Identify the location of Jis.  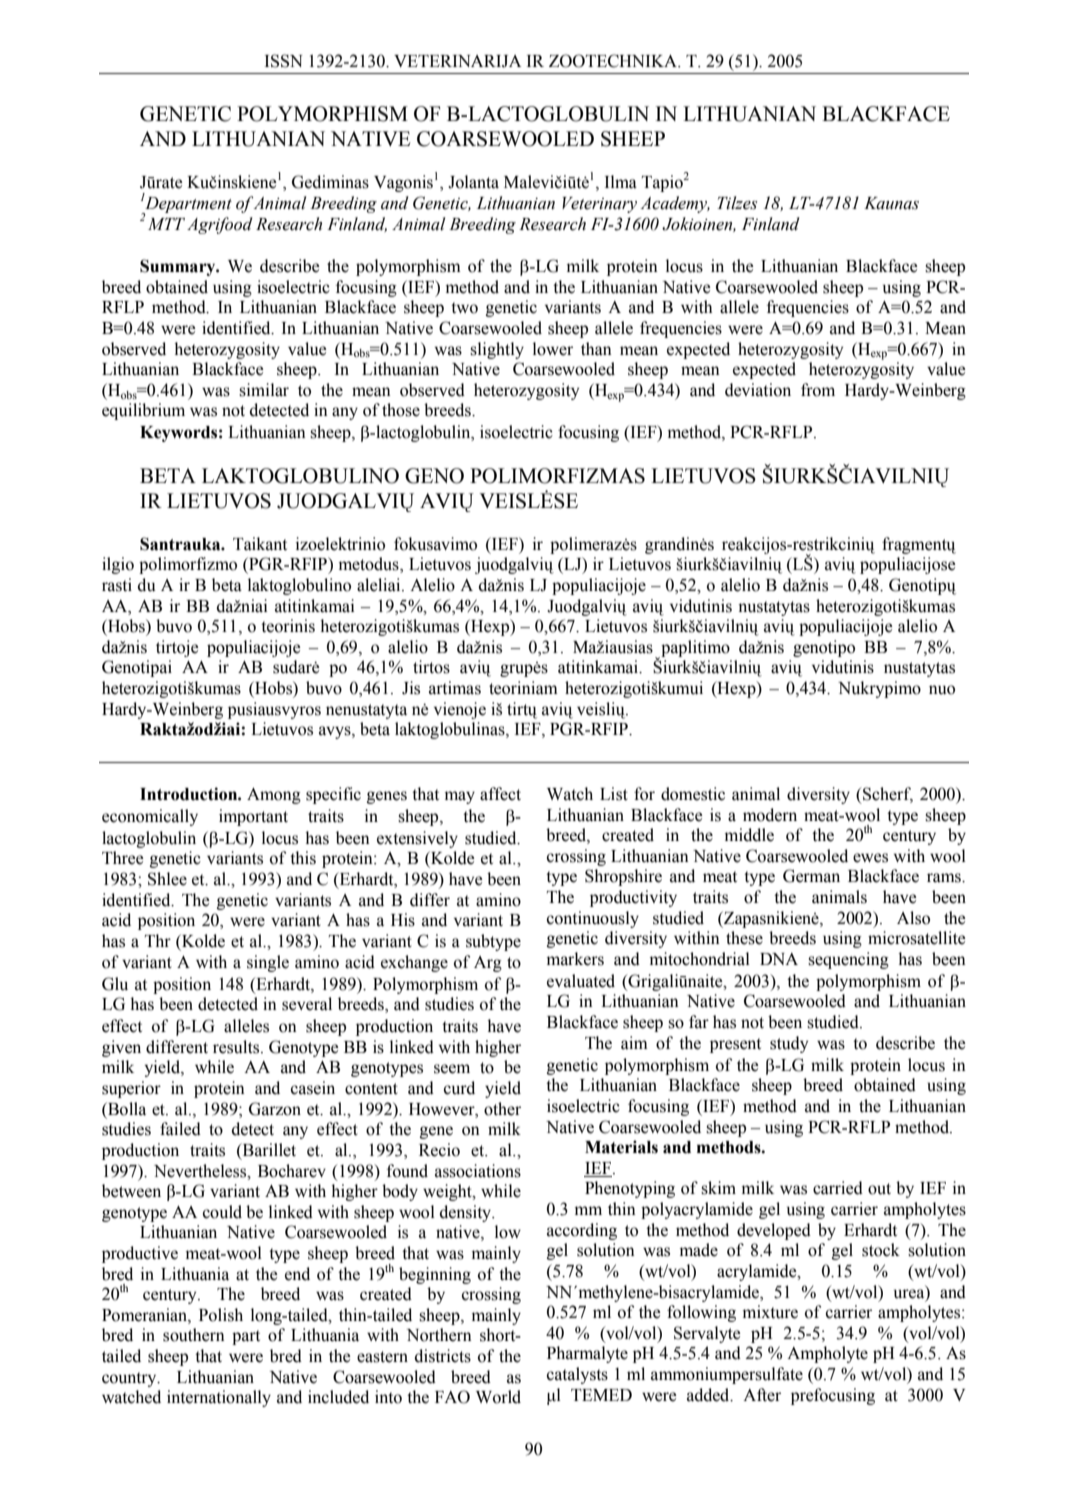
(411, 688).
